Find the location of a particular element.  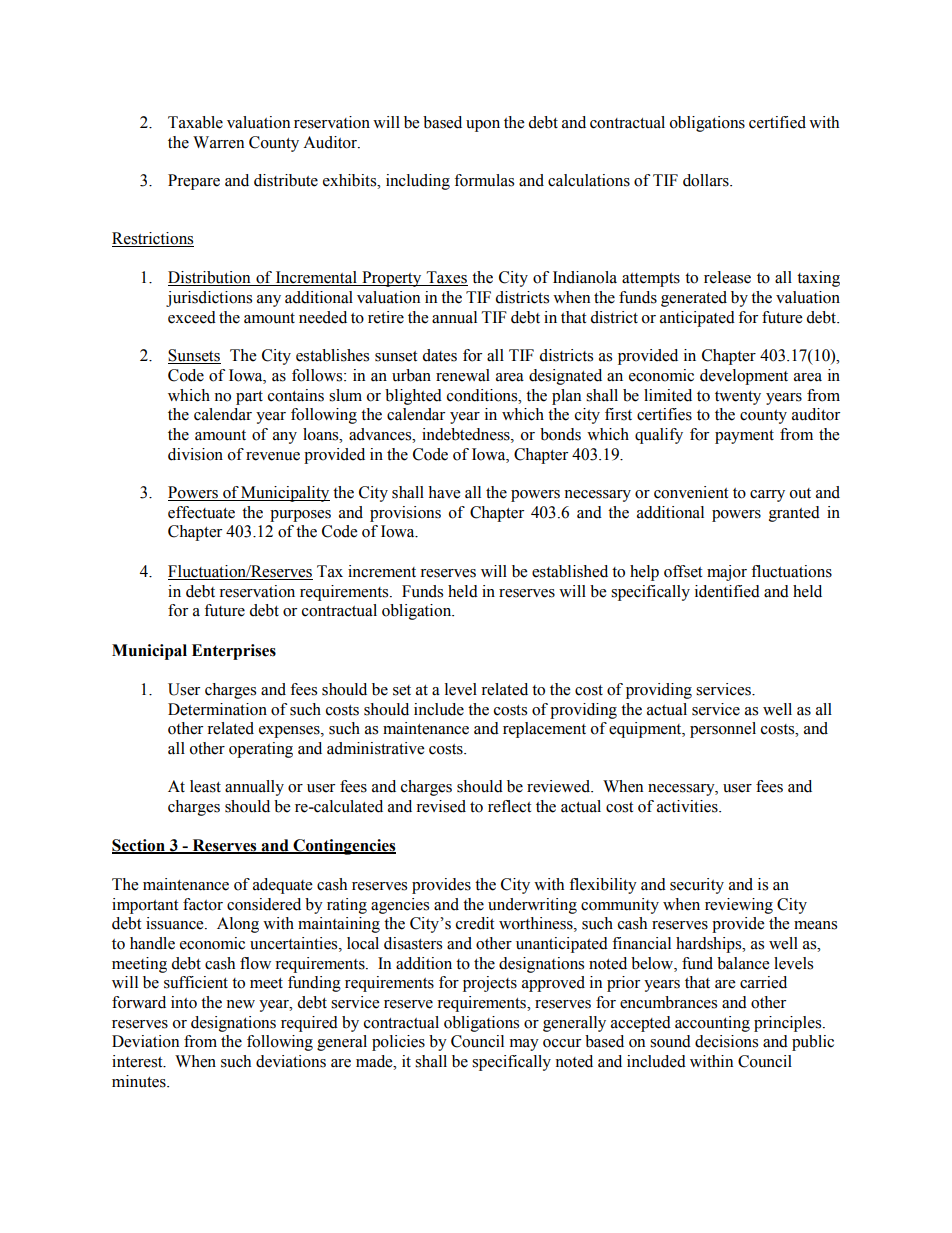

Enterprises is located at coordinates (234, 652).
